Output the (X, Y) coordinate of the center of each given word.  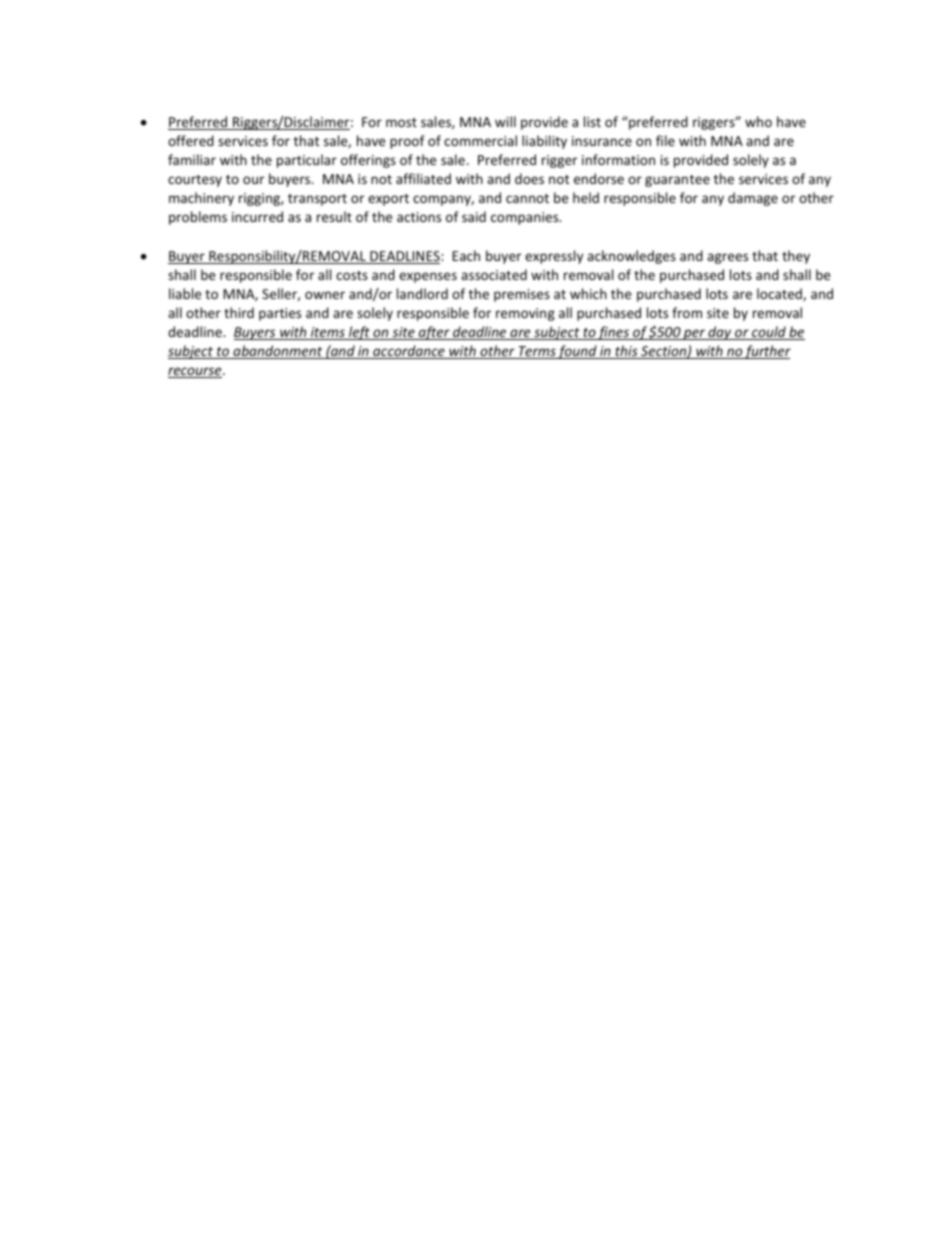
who (758, 121)
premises (522, 295)
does (529, 178)
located (780, 294)
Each (466, 255)
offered (191, 140)
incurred (257, 216)
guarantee (677, 181)
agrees (727, 258)
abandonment (278, 352)
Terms (536, 352)
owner (325, 295)
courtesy (195, 181)
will (505, 121)
